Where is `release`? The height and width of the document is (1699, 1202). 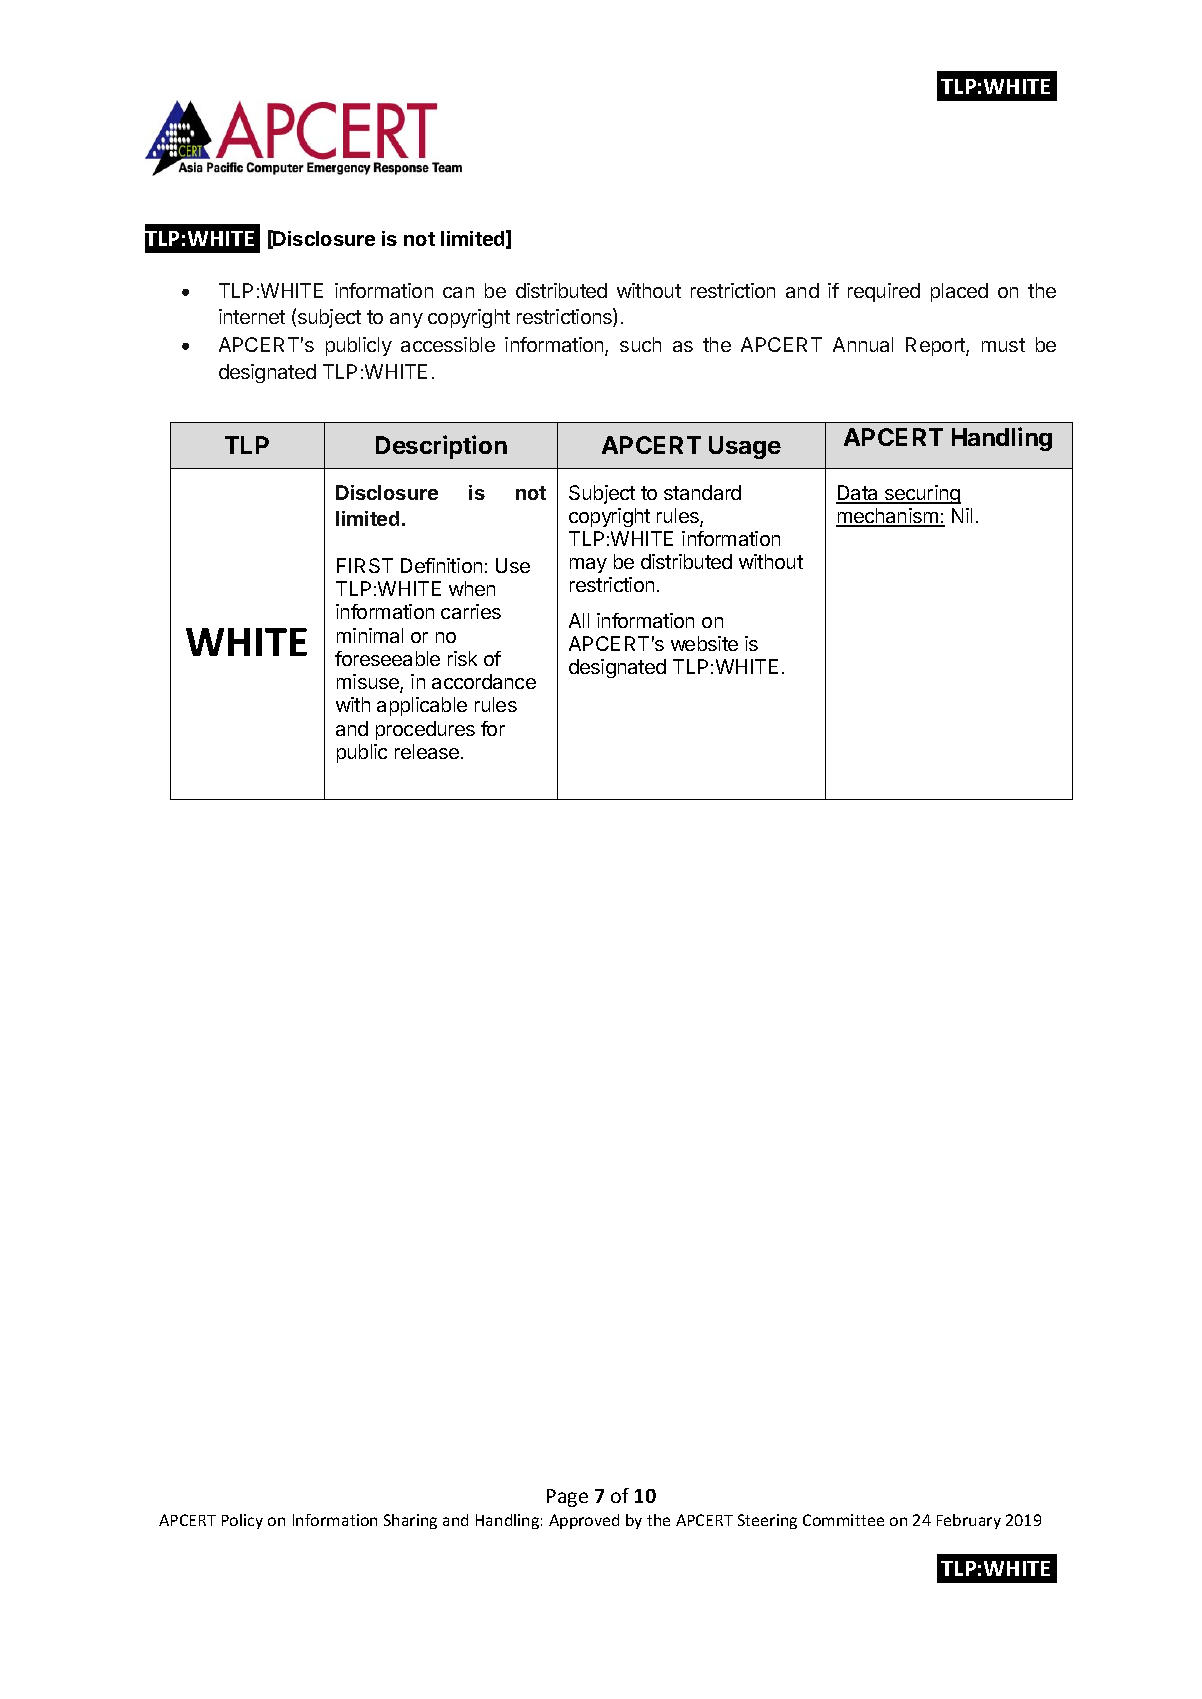 release is located at coordinates (428, 751).
